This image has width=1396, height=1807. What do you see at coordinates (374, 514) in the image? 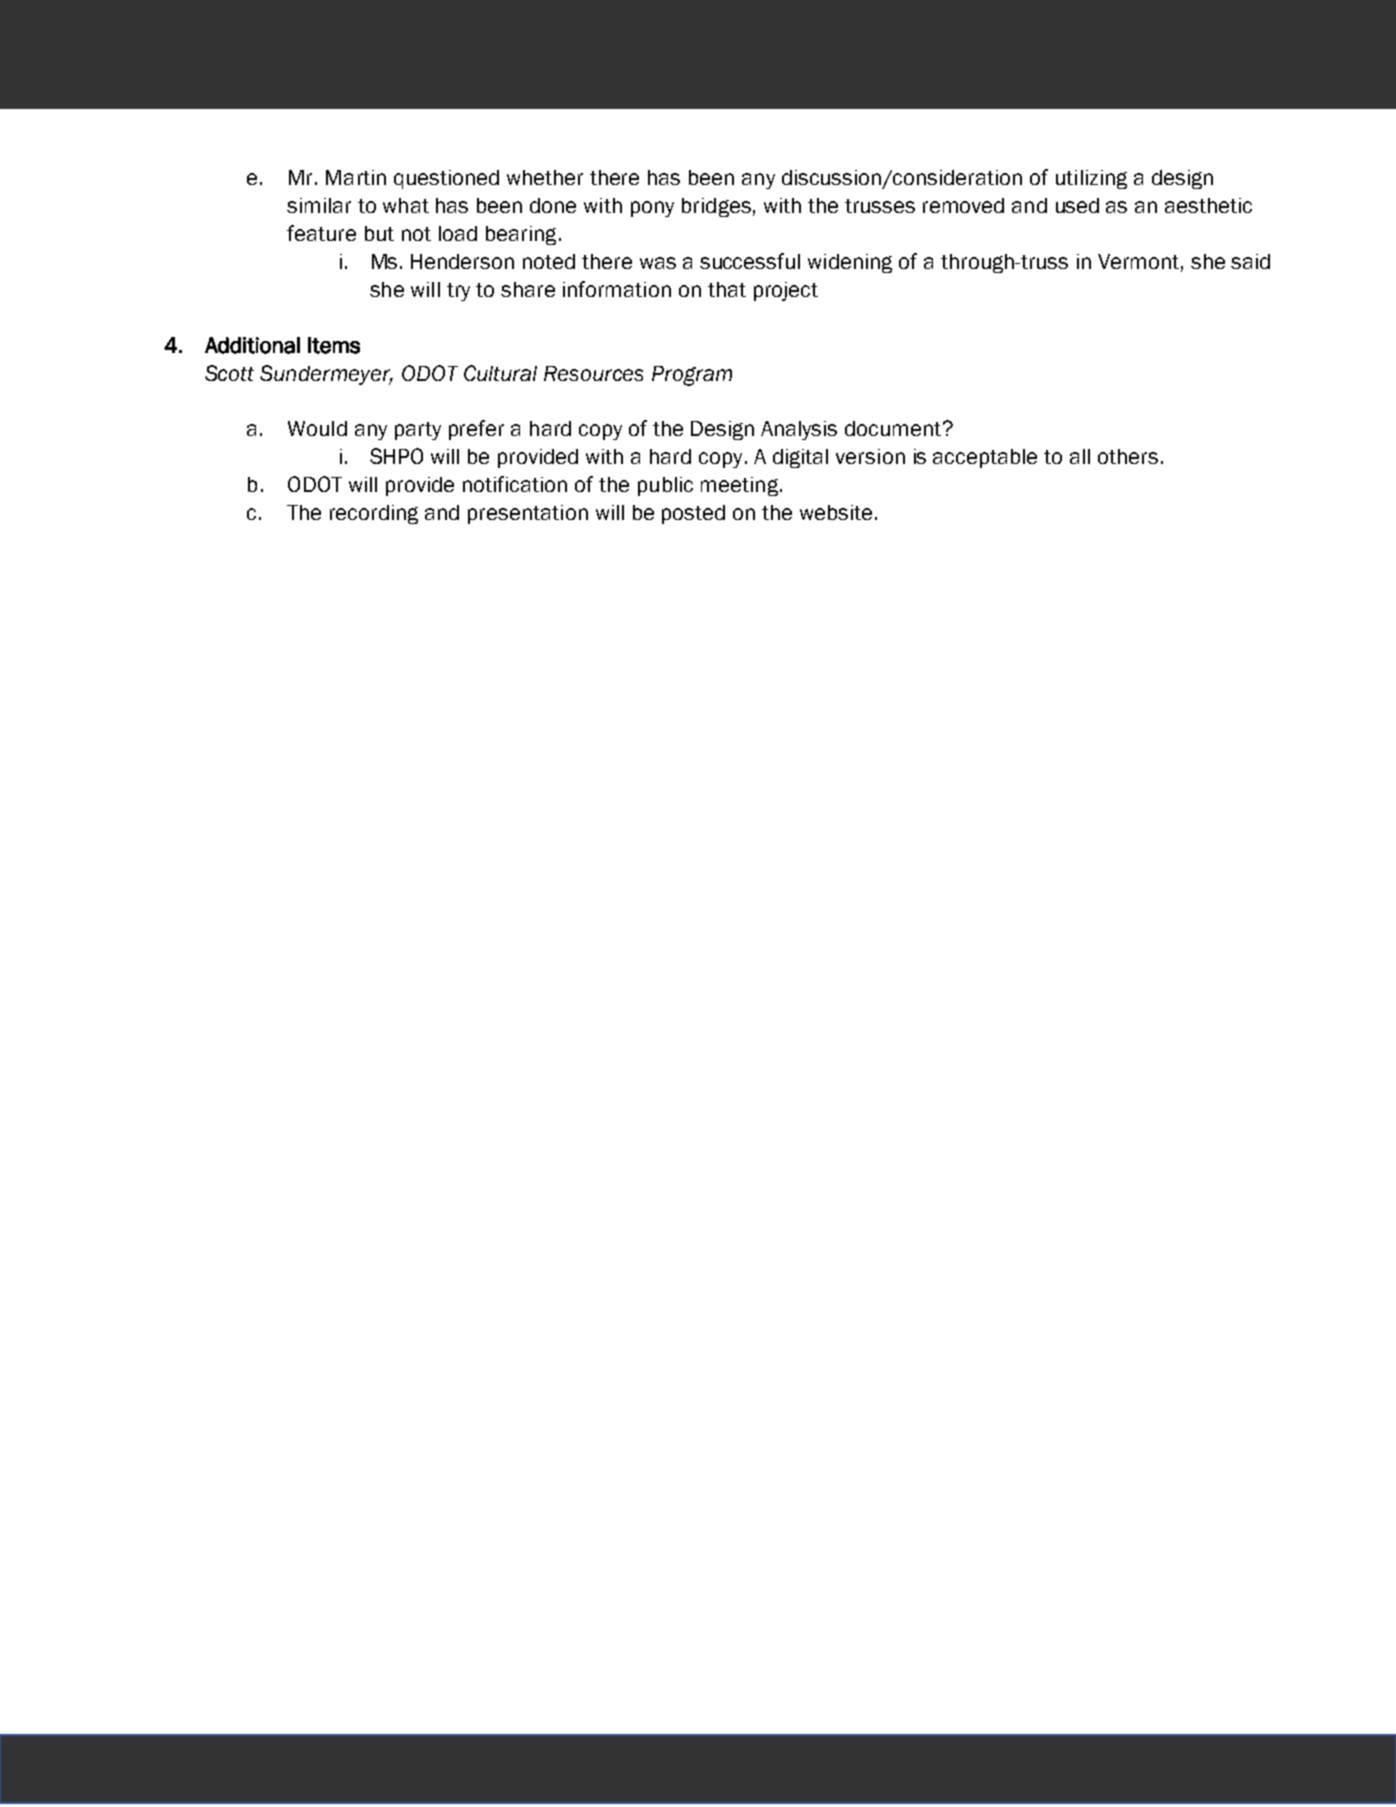
I see `recording` at bounding box center [374, 514].
